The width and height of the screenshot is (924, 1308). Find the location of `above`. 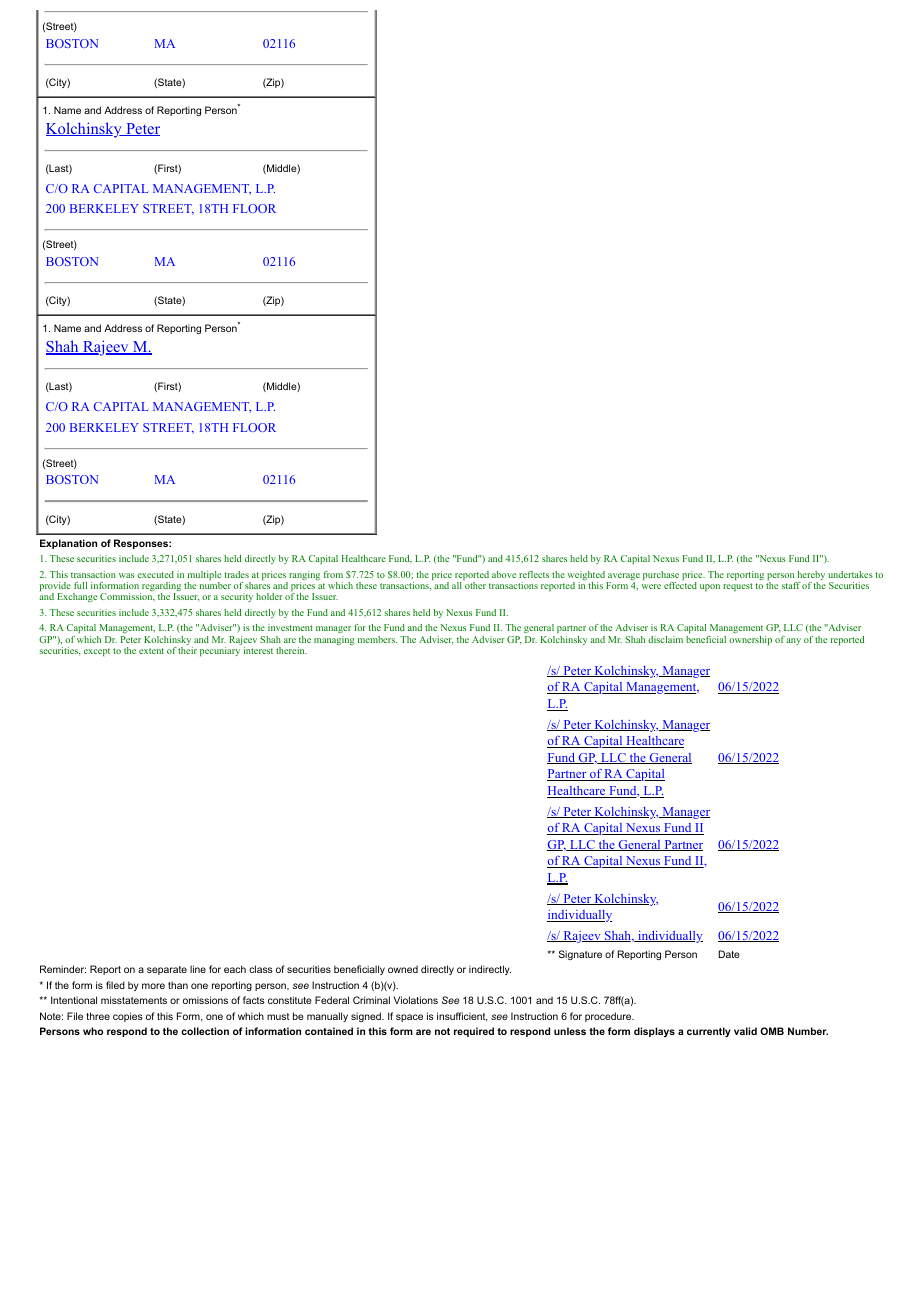

above is located at coordinates (504, 574).
